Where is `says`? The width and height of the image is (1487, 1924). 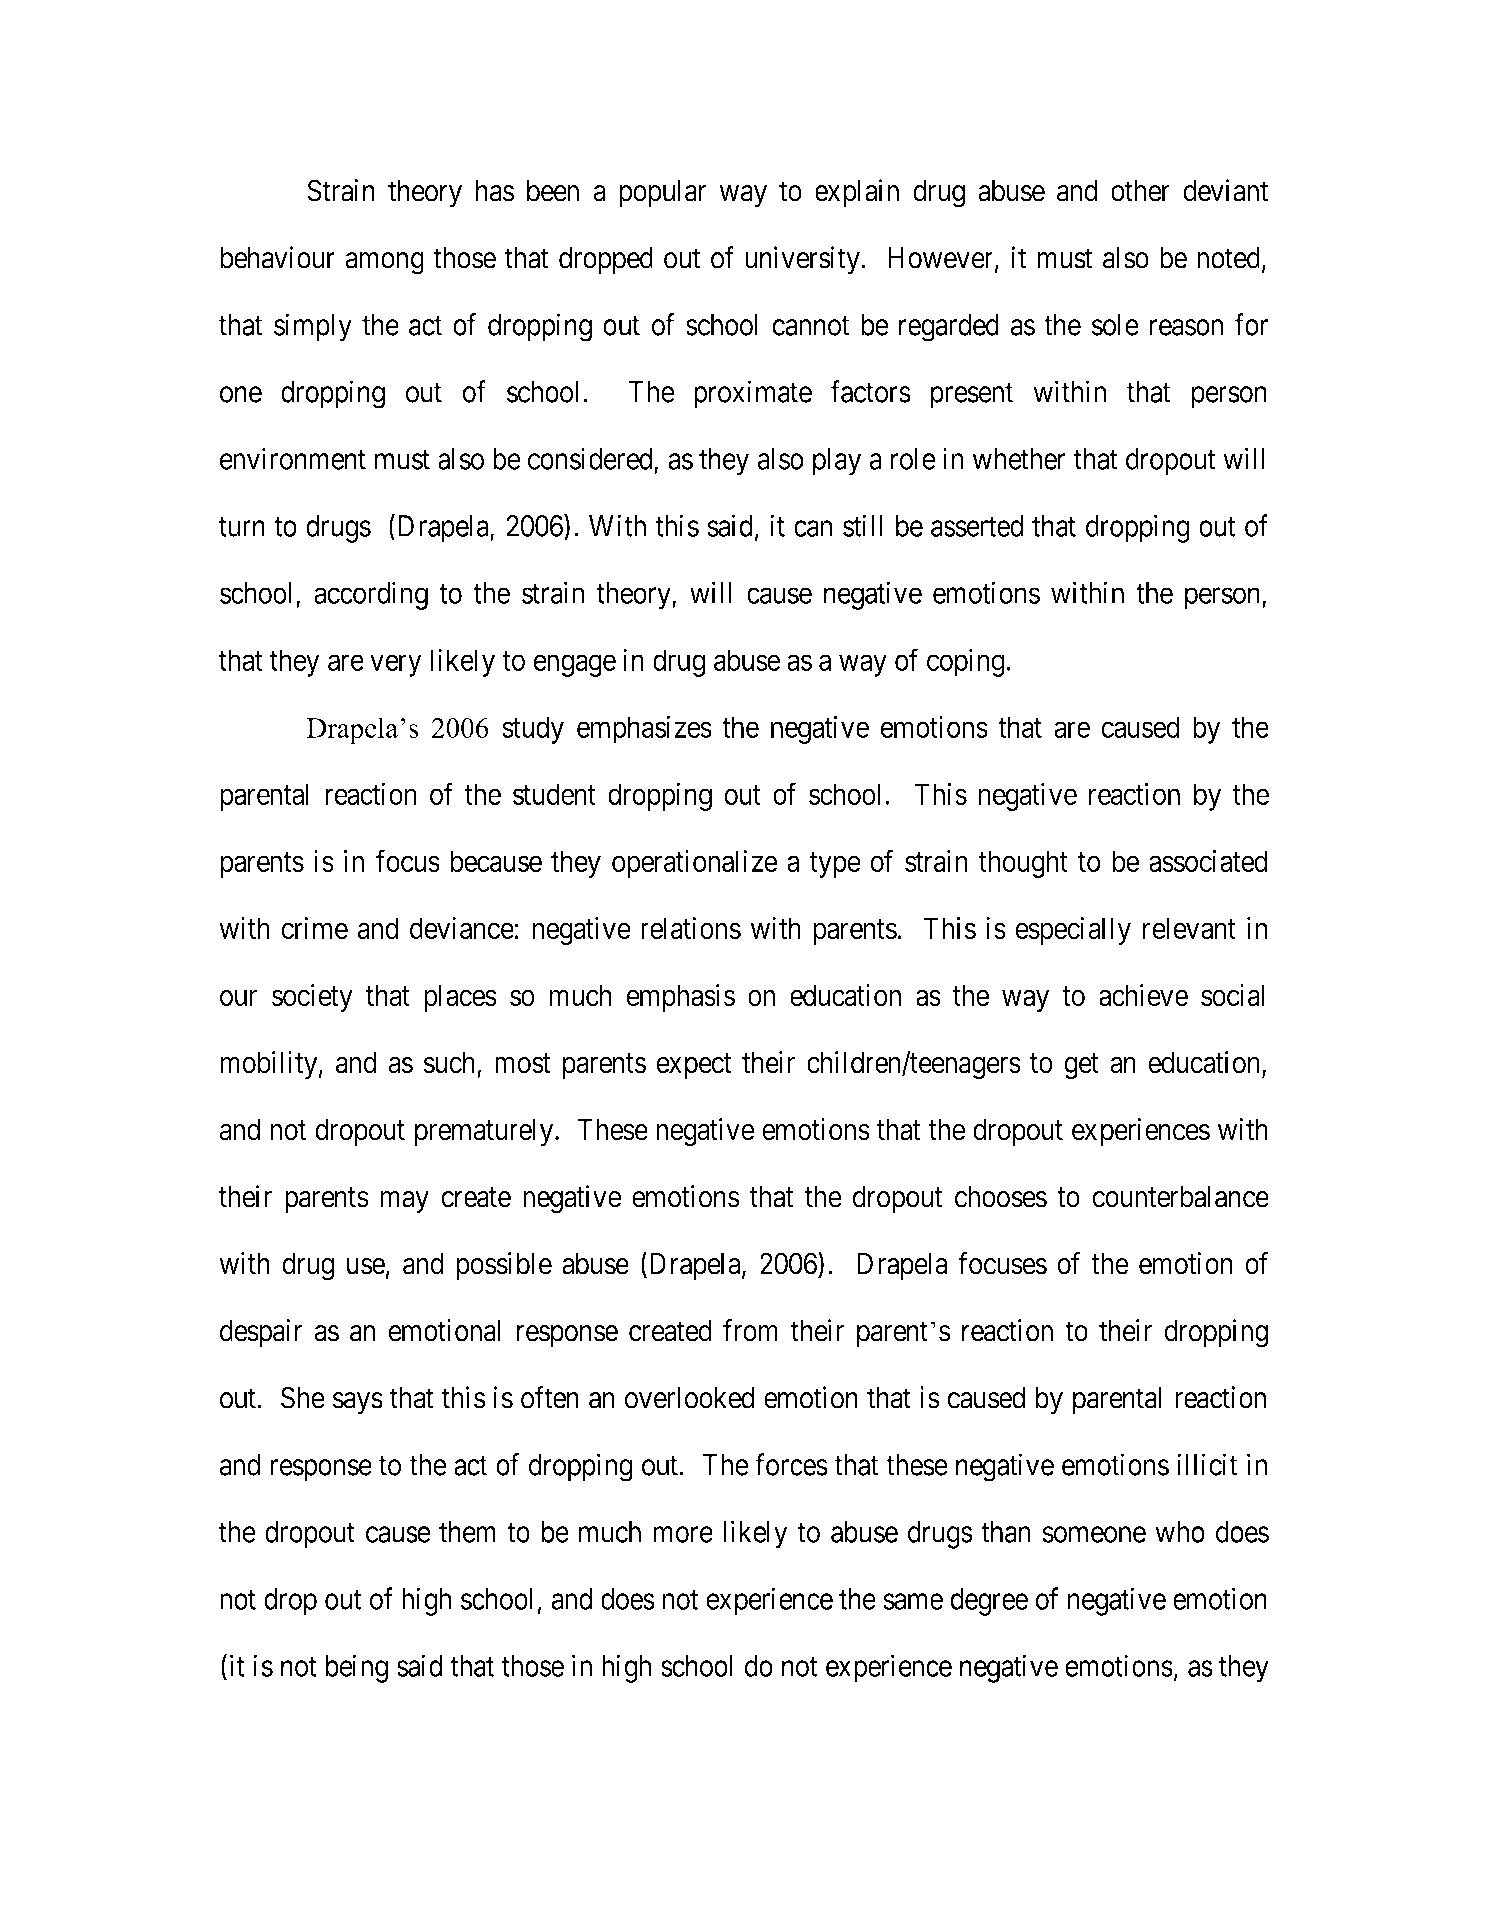
says is located at coordinates (358, 1403).
